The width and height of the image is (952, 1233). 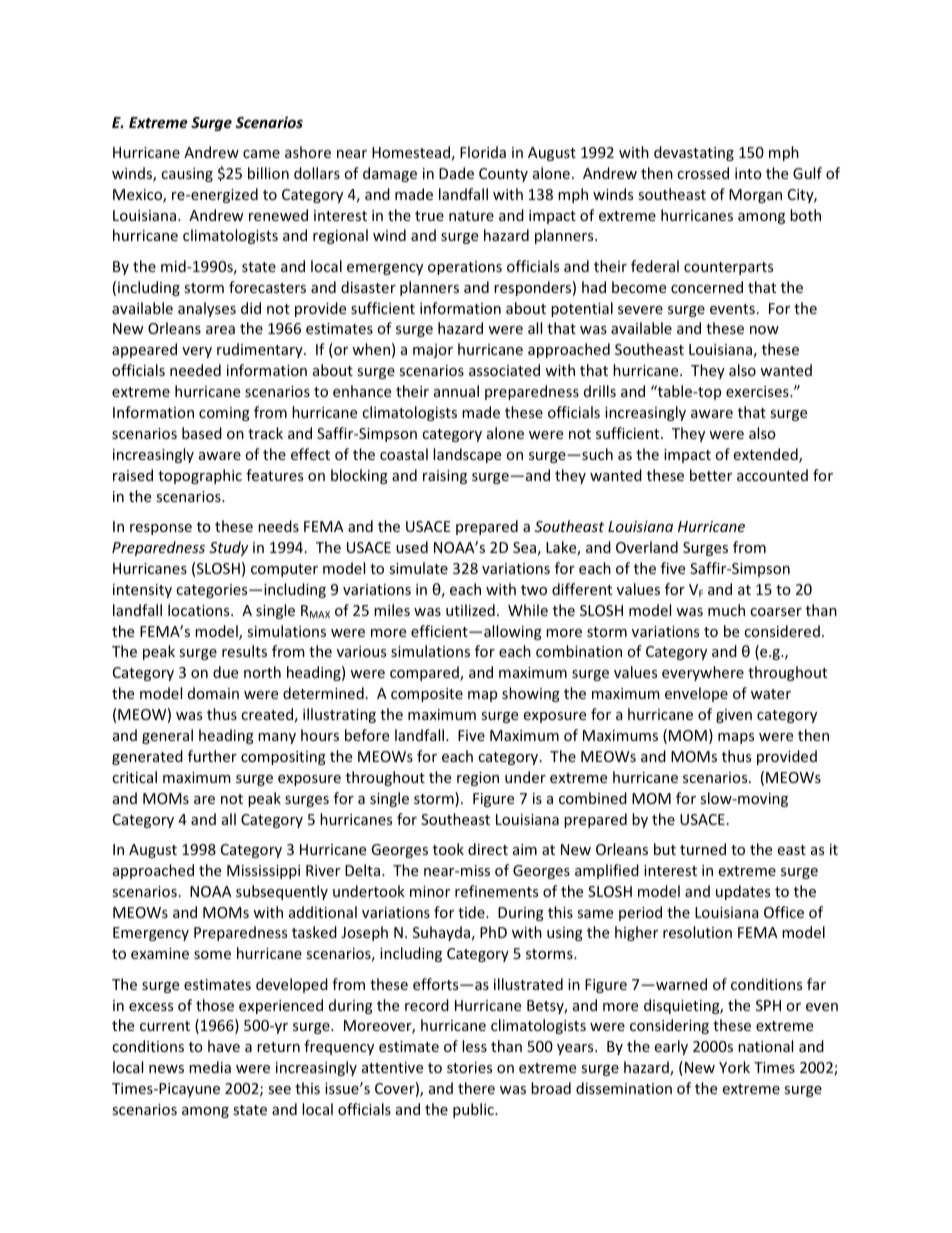 I want to click on utilized, so click(x=470, y=610).
